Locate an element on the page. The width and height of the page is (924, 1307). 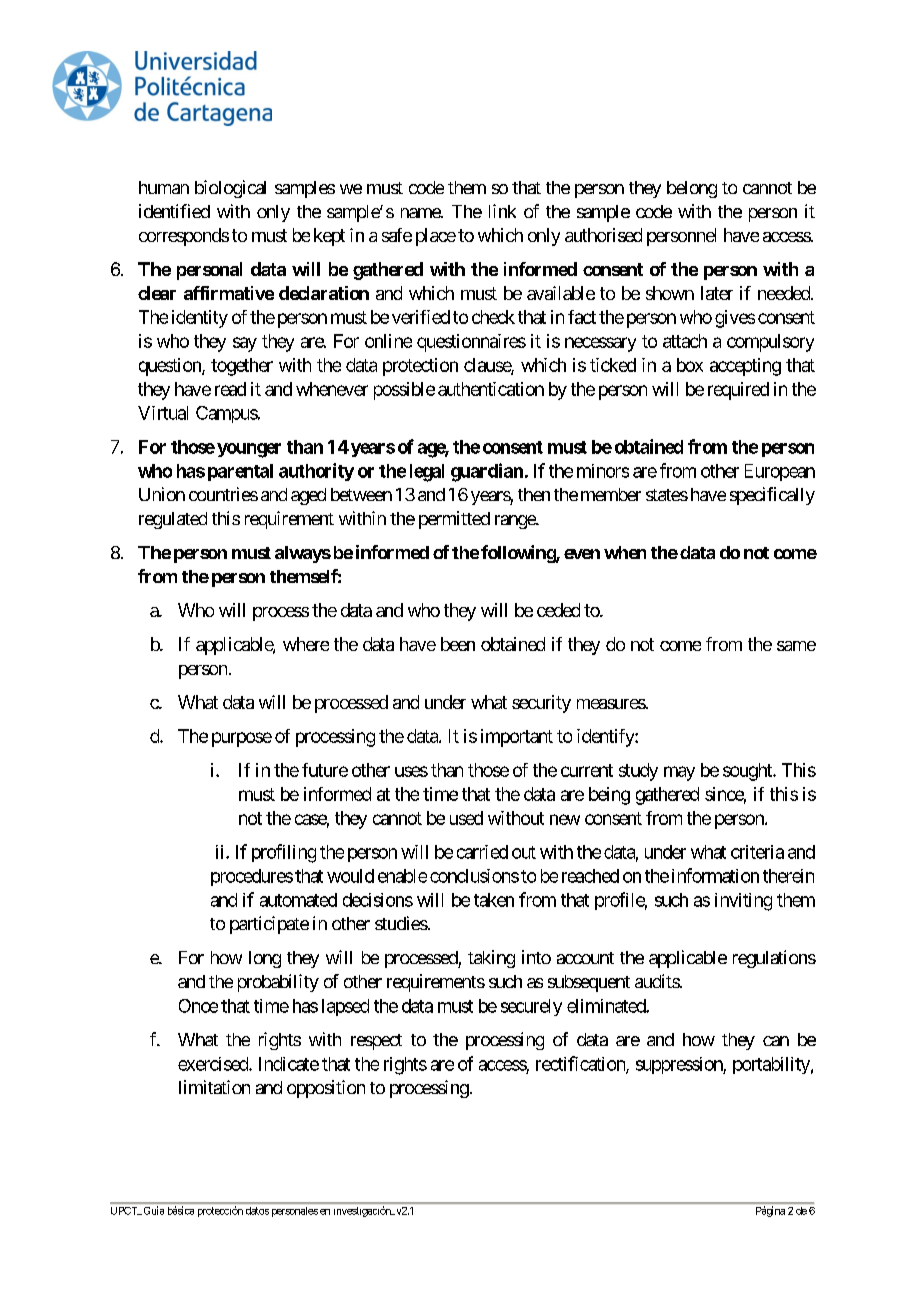
later is located at coordinates (717, 293).
